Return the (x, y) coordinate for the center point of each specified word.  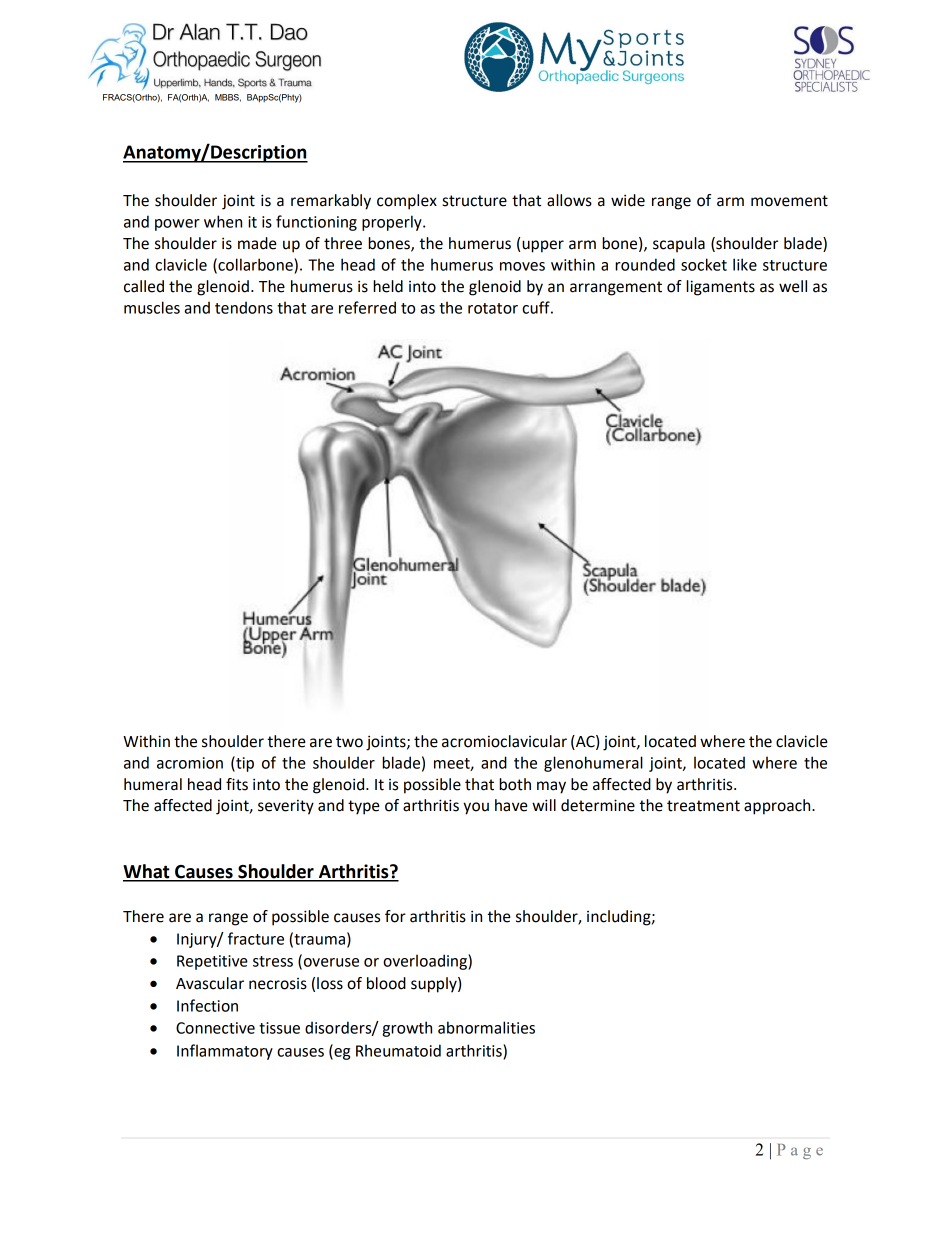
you (476, 808)
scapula (679, 245)
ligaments (720, 288)
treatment (703, 806)
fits (237, 784)
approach (778, 807)
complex (407, 202)
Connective (215, 1028)
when (223, 221)
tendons (244, 307)
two (349, 742)
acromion (190, 763)
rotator (493, 308)
